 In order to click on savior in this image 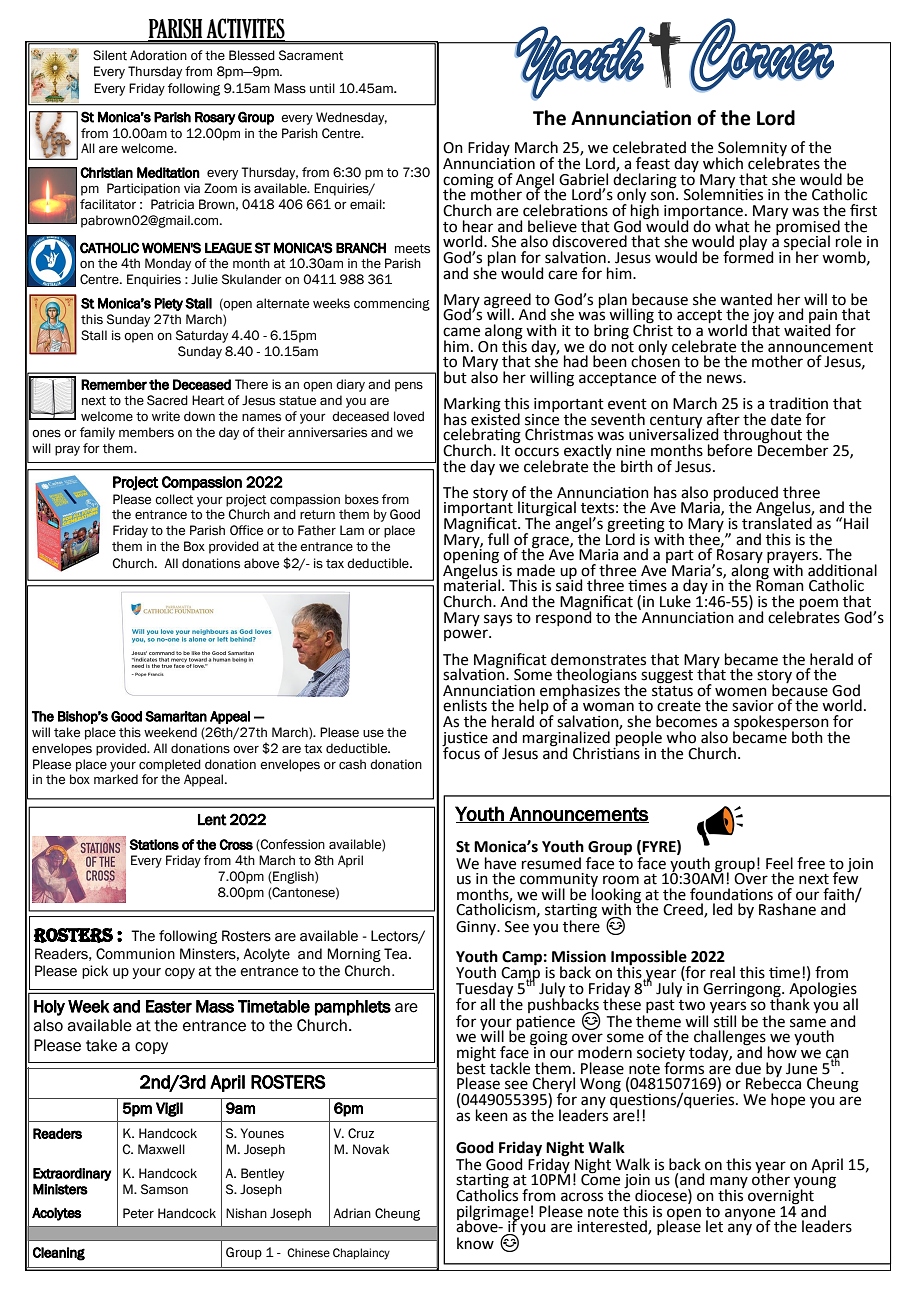, I will do `click(753, 706)`.
